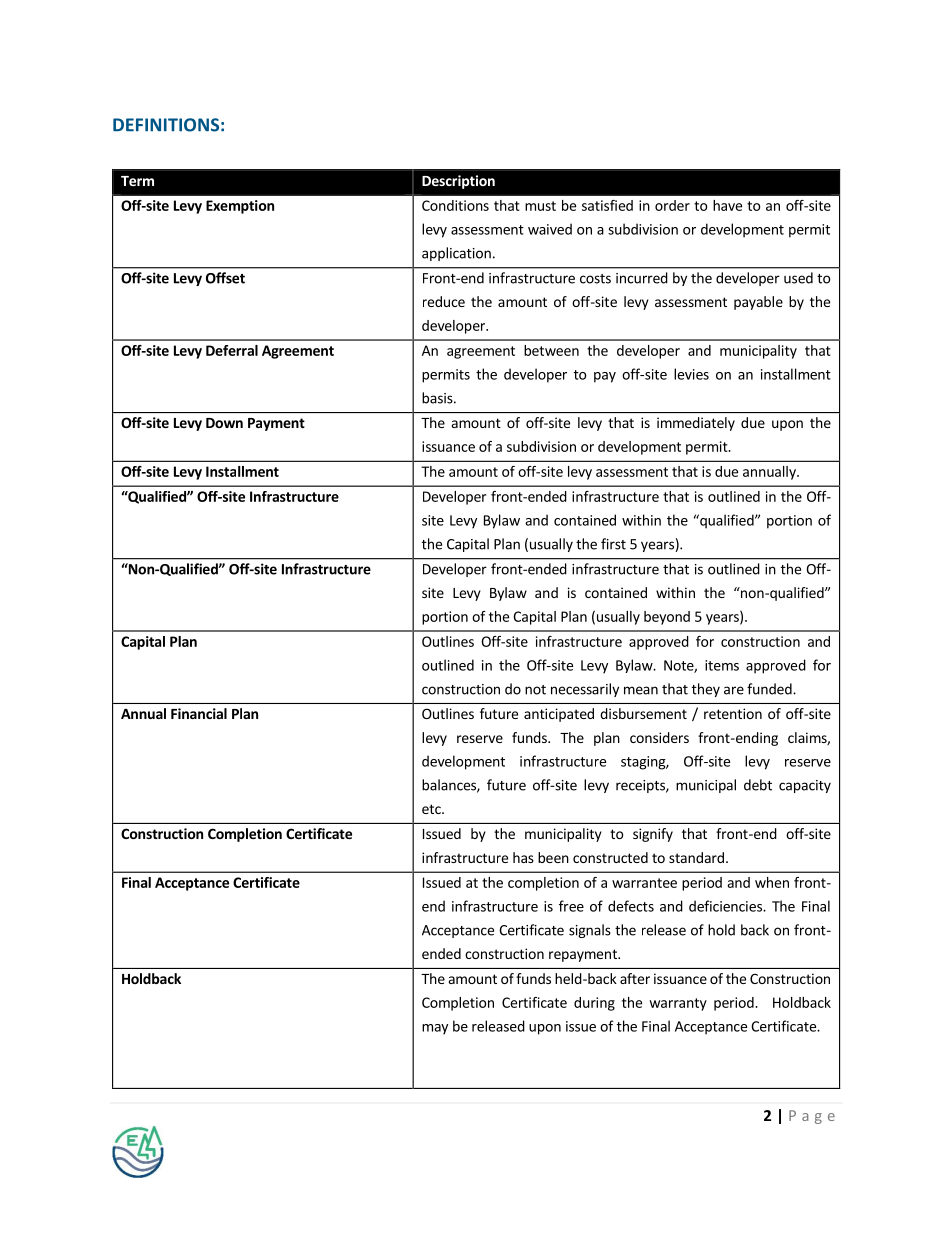  What do you see at coordinates (613, 544) in the image?
I see `first` at bounding box center [613, 544].
